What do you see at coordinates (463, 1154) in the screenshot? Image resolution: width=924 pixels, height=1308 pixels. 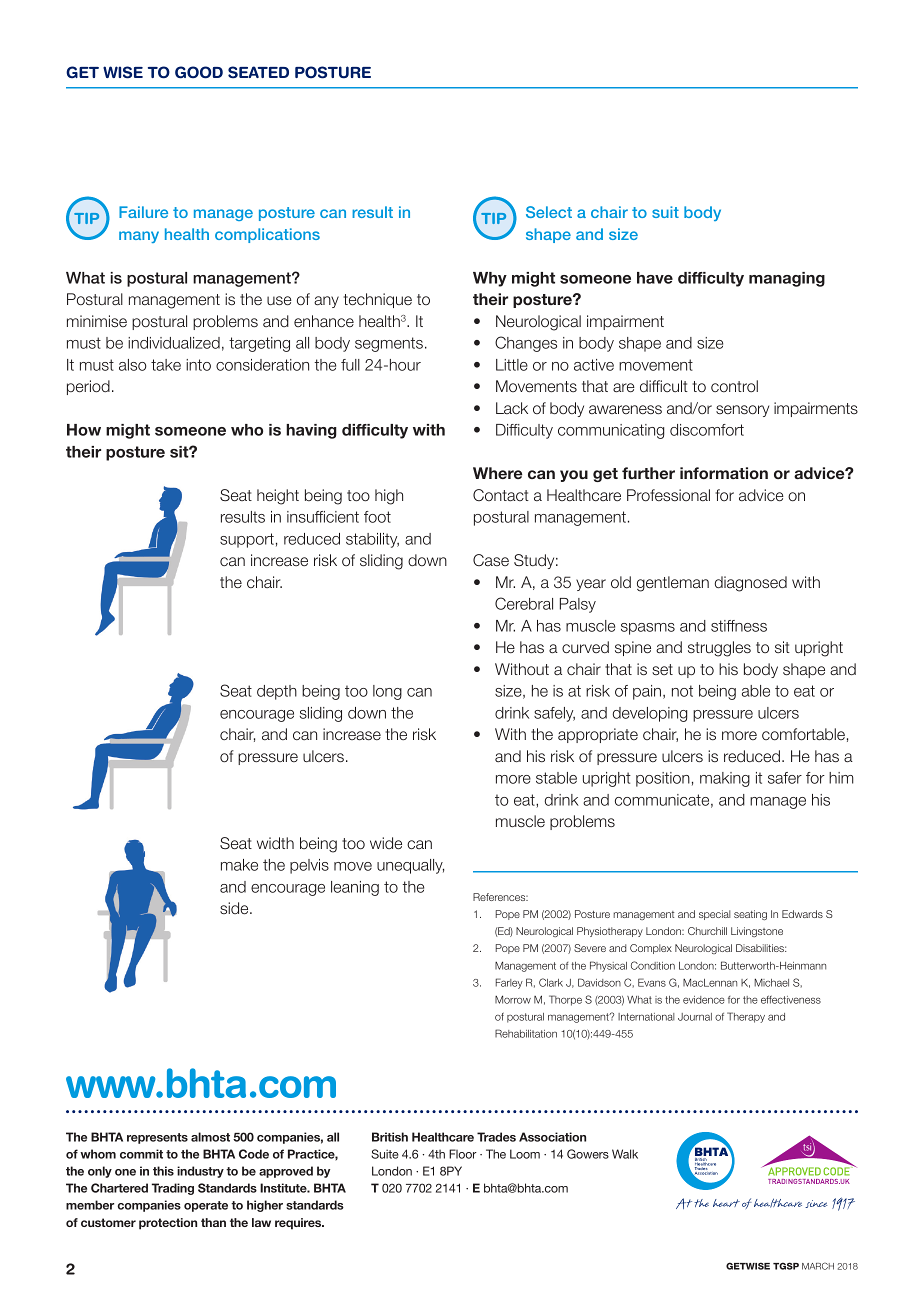 I see `Floor` at bounding box center [463, 1154].
